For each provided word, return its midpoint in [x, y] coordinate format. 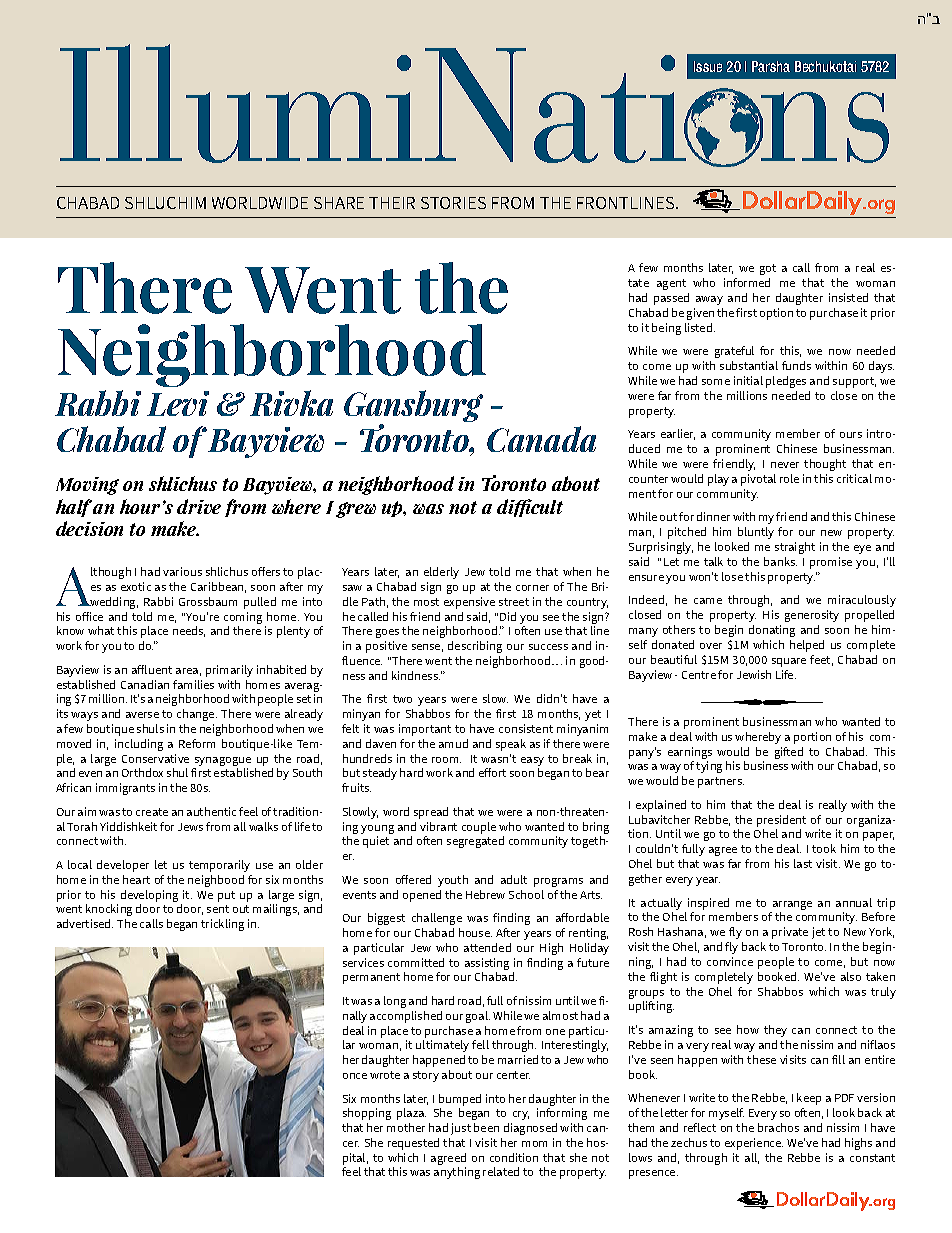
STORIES [453, 203]
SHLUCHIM [165, 203]
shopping [367, 1114]
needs [189, 631]
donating [772, 631]
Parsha [771, 66]
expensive [469, 603]
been [486, 1127]
